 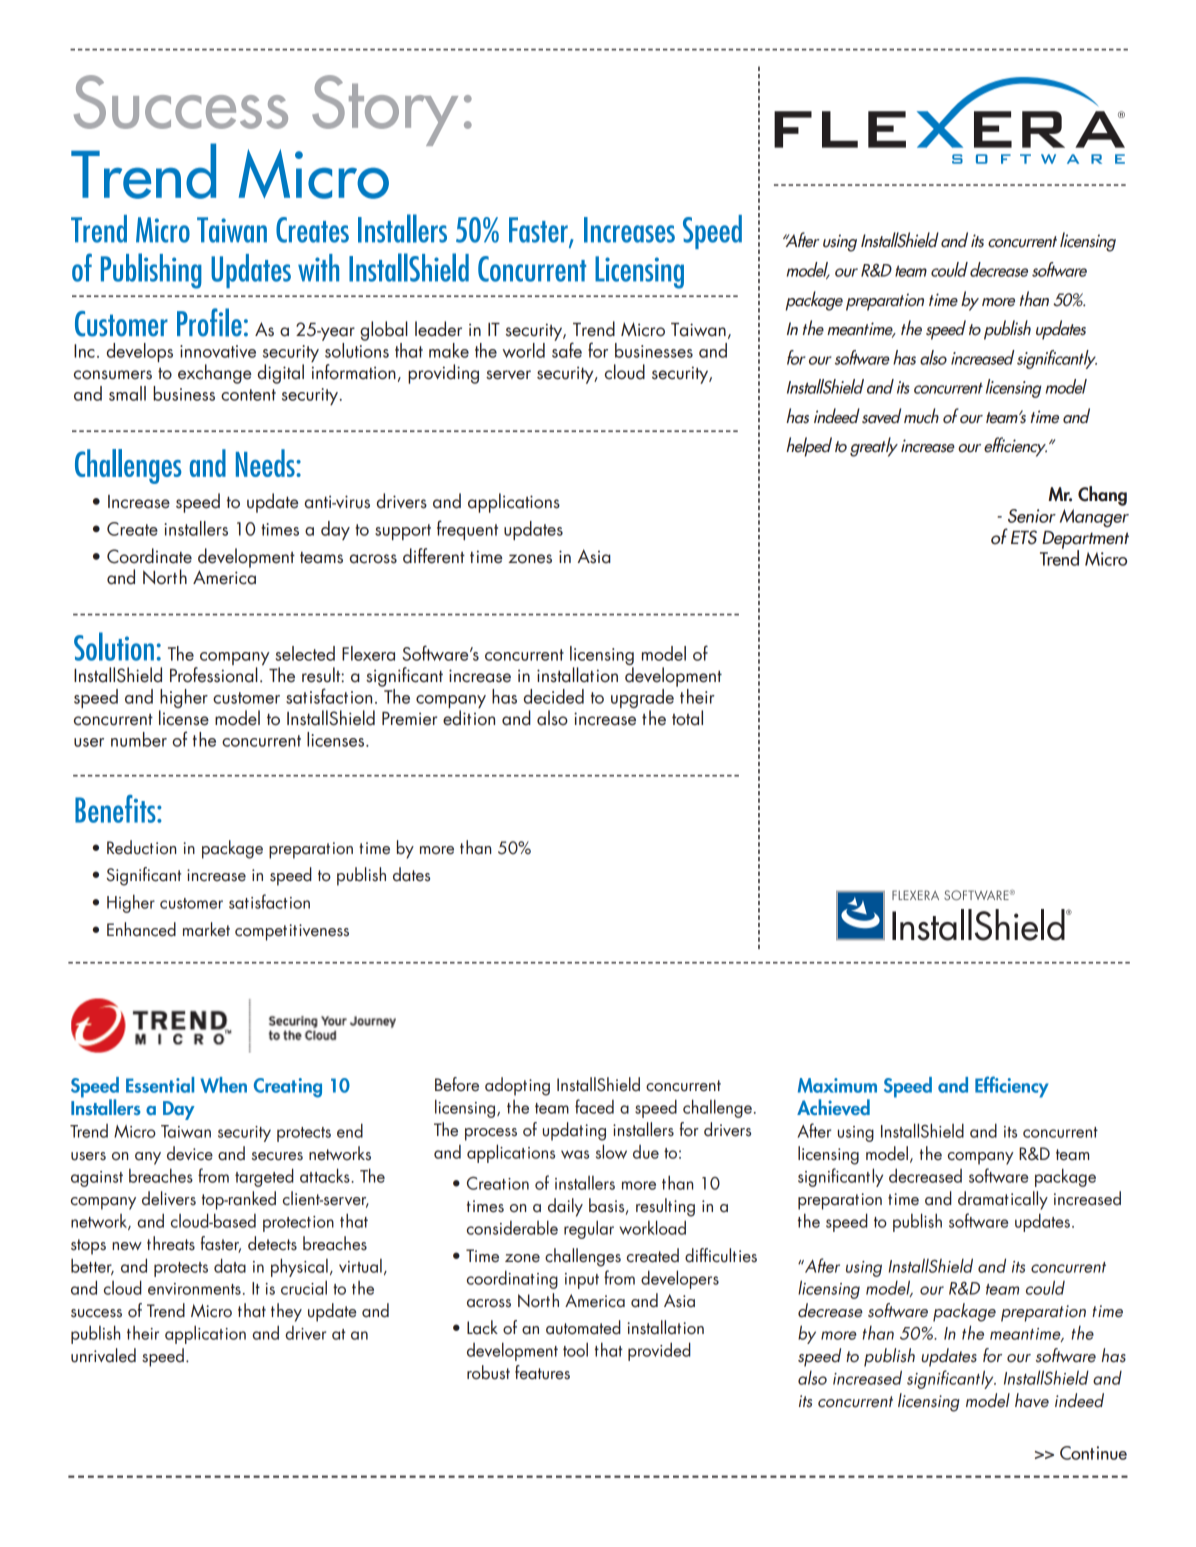 I want to click on frequent, so click(x=467, y=530).
